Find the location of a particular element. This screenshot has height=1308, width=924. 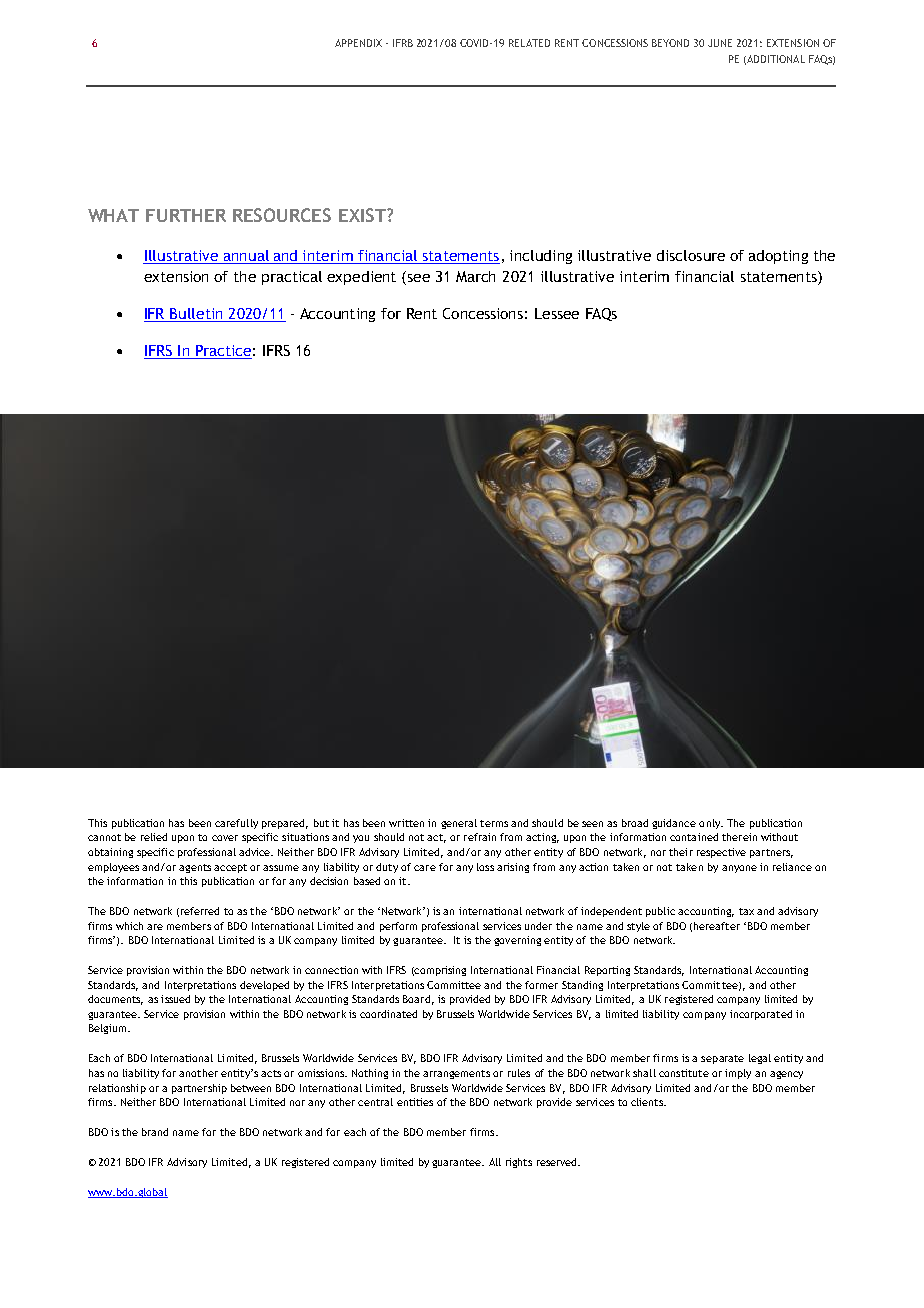

Practice is located at coordinates (222, 352).
